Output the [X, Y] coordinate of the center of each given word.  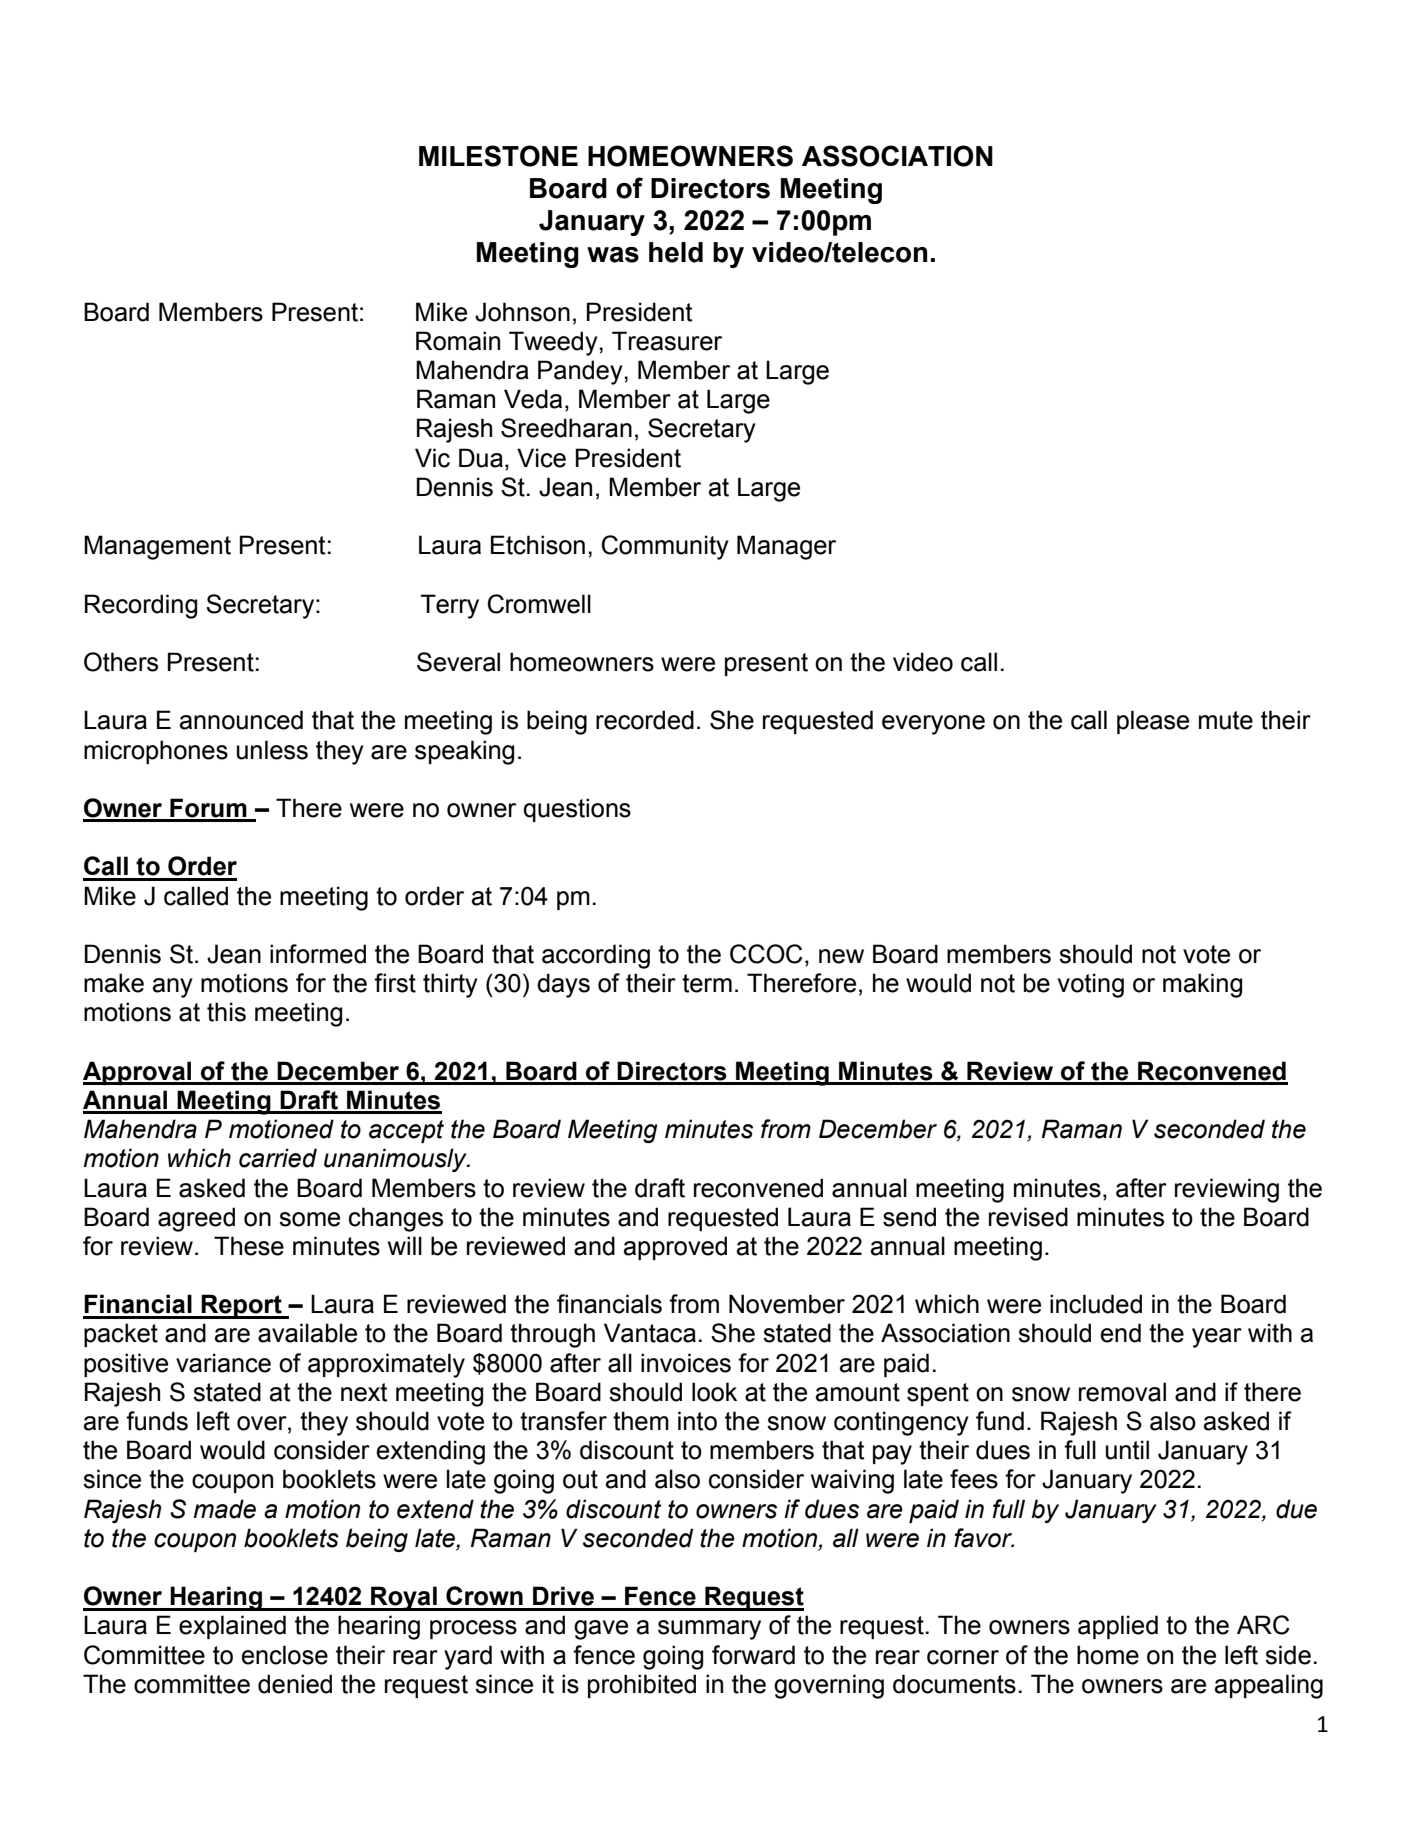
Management [157, 547]
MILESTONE [498, 156]
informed [318, 954]
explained [232, 1627]
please [1153, 722]
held [676, 252]
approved [675, 1248]
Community [665, 547]
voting [1091, 985]
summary [709, 1630]
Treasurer [667, 341]
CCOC [766, 954]
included [1096, 1304]
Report [242, 1306]
